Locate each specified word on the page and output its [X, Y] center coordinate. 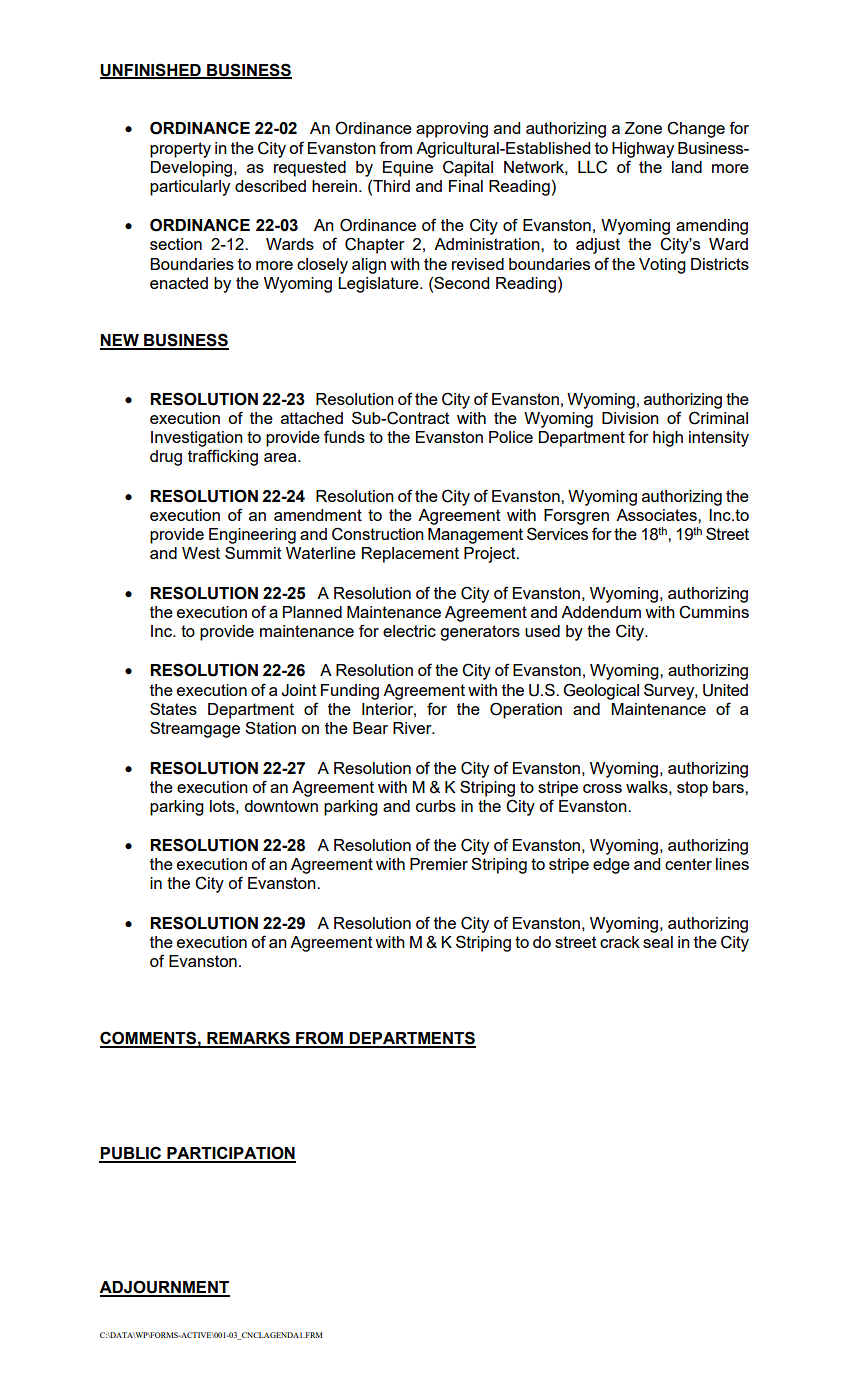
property [180, 150]
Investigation [197, 439]
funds [344, 436]
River [413, 728]
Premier [439, 864]
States [173, 708]
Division [630, 418]
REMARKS [248, 1039]
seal [658, 942]
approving [452, 130]
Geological [601, 691]
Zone [643, 128]
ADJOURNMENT [164, 1288]
